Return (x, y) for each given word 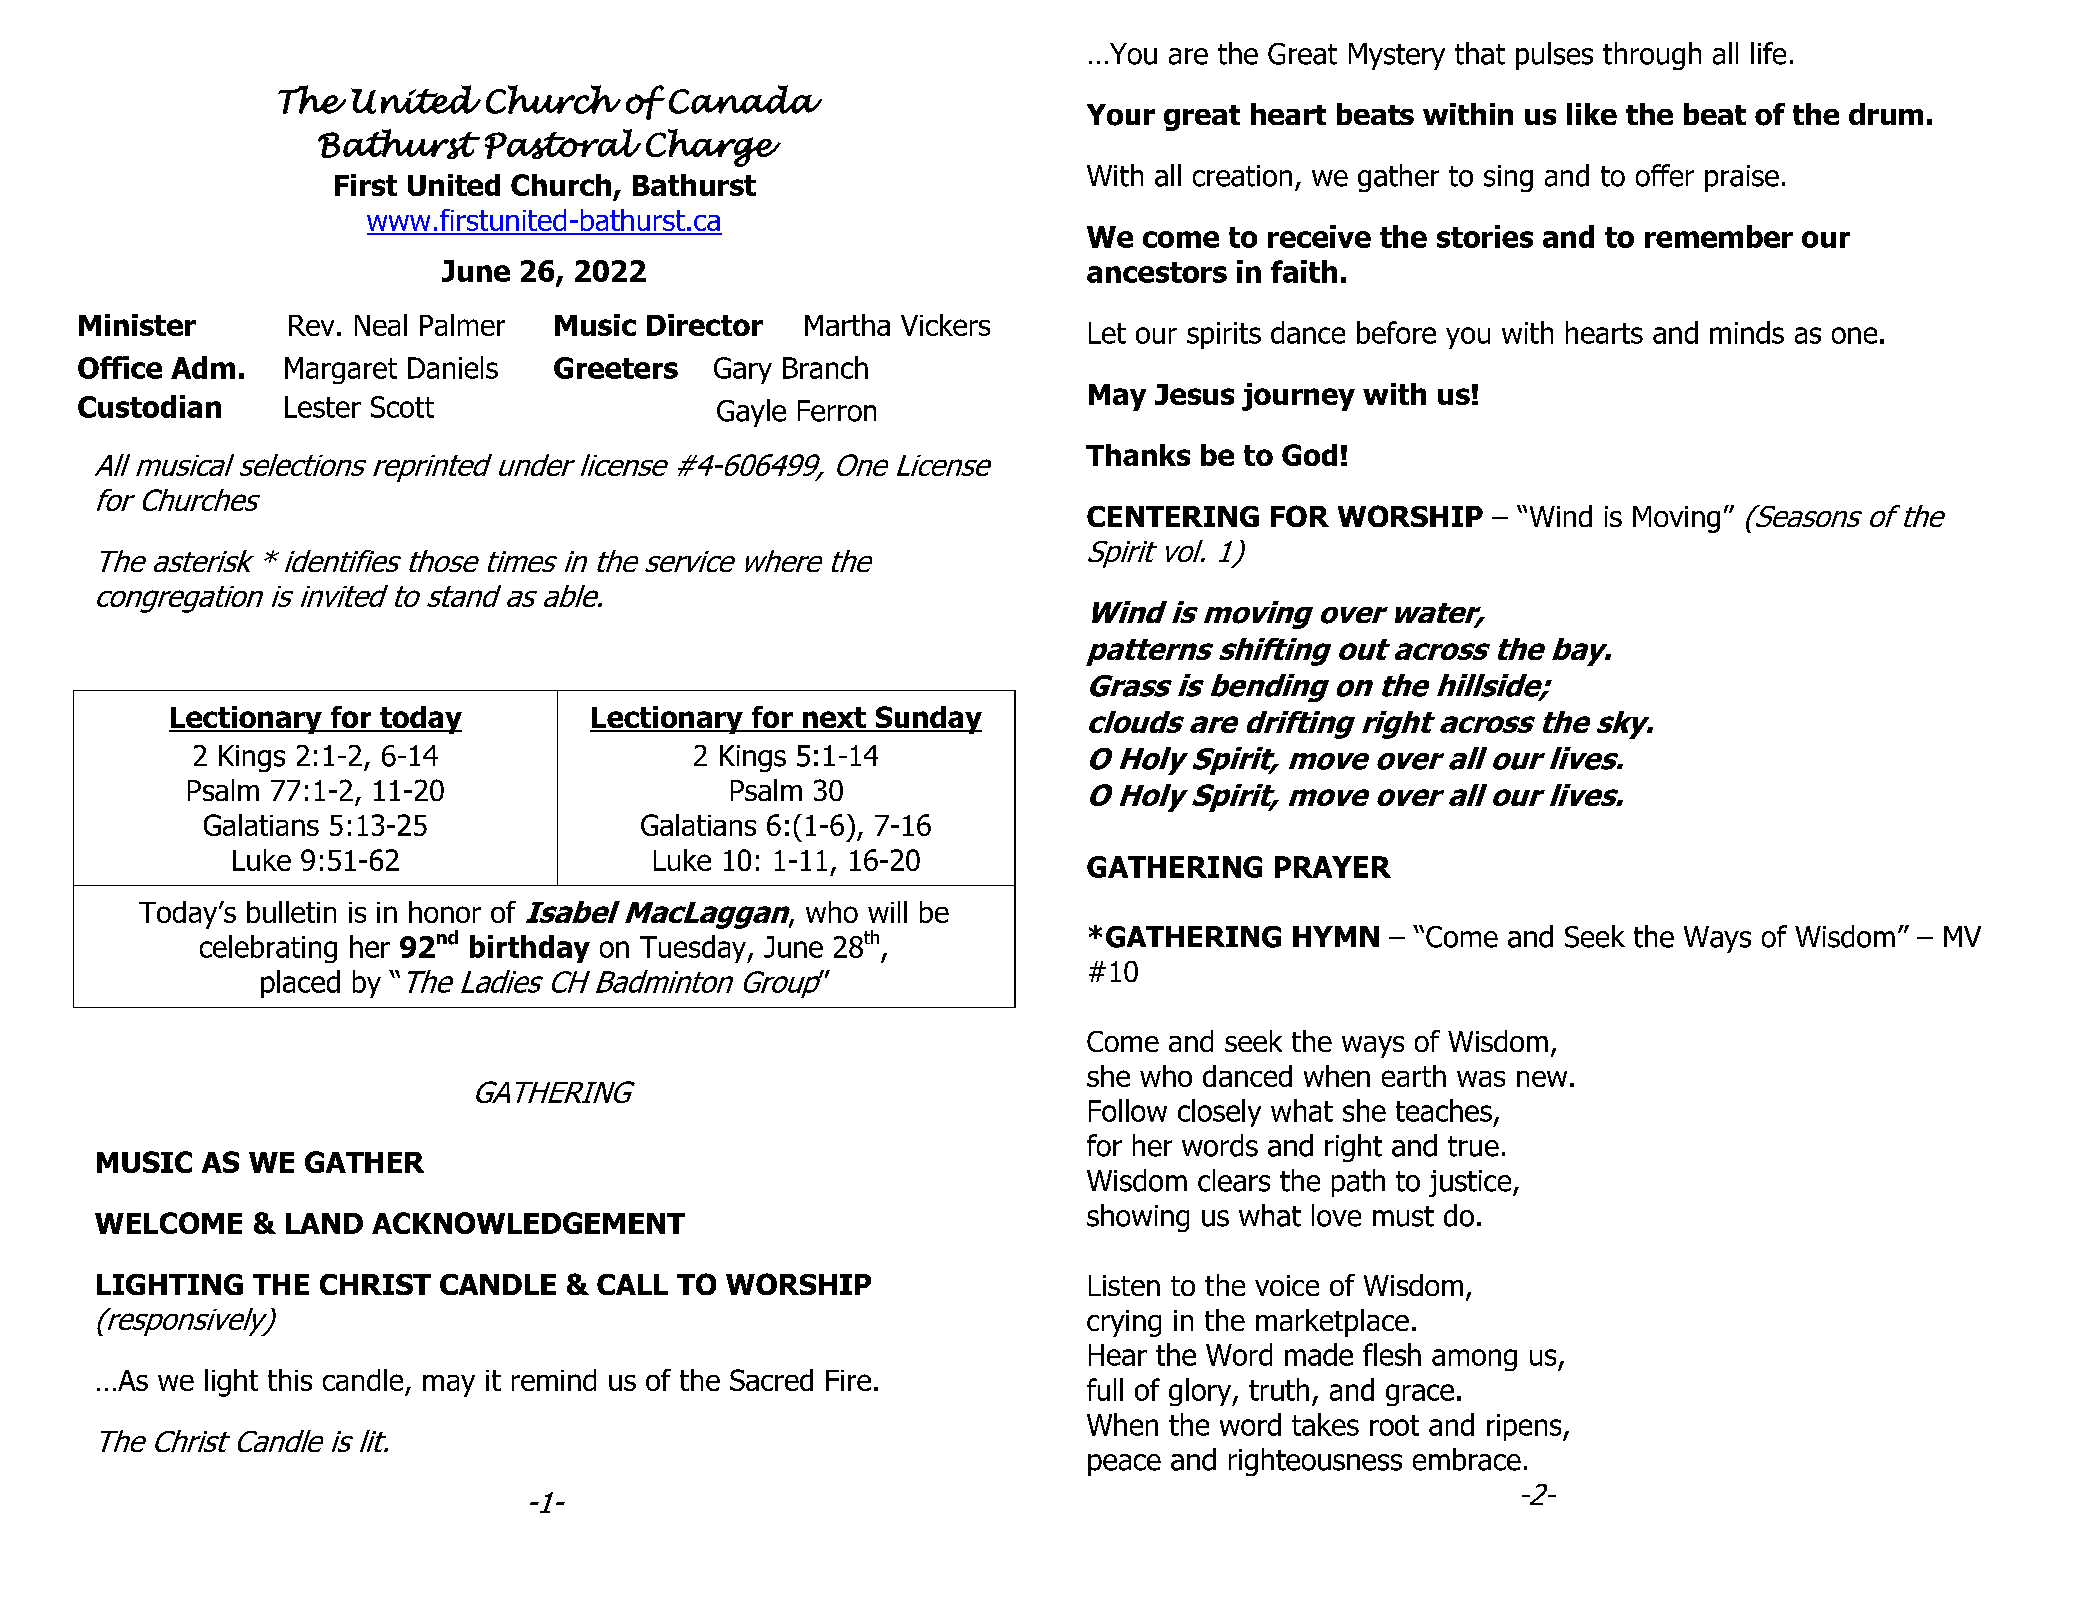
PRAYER (1333, 867)
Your (1121, 115)
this (290, 1380)
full (1105, 1389)
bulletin (291, 912)
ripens (1525, 1427)
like (1592, 114)
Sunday (927, 720)
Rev (311, 325)
